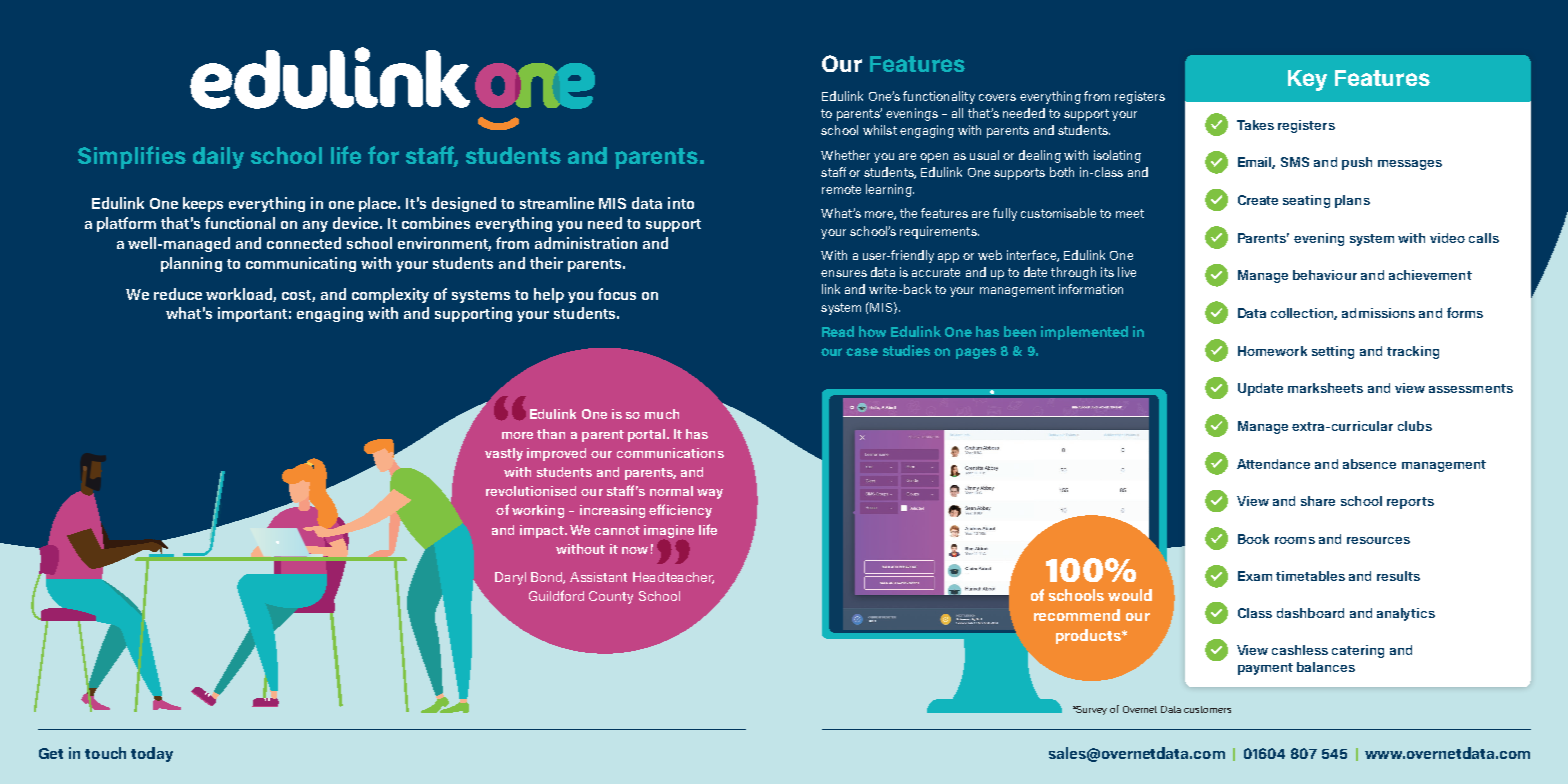 Image resolution: width=1568 pixels, height=784 pixels. What do you see at coordinates (1310, 576) in the screenshot?
I see `timetables` at bounding box center [1310, 576].
